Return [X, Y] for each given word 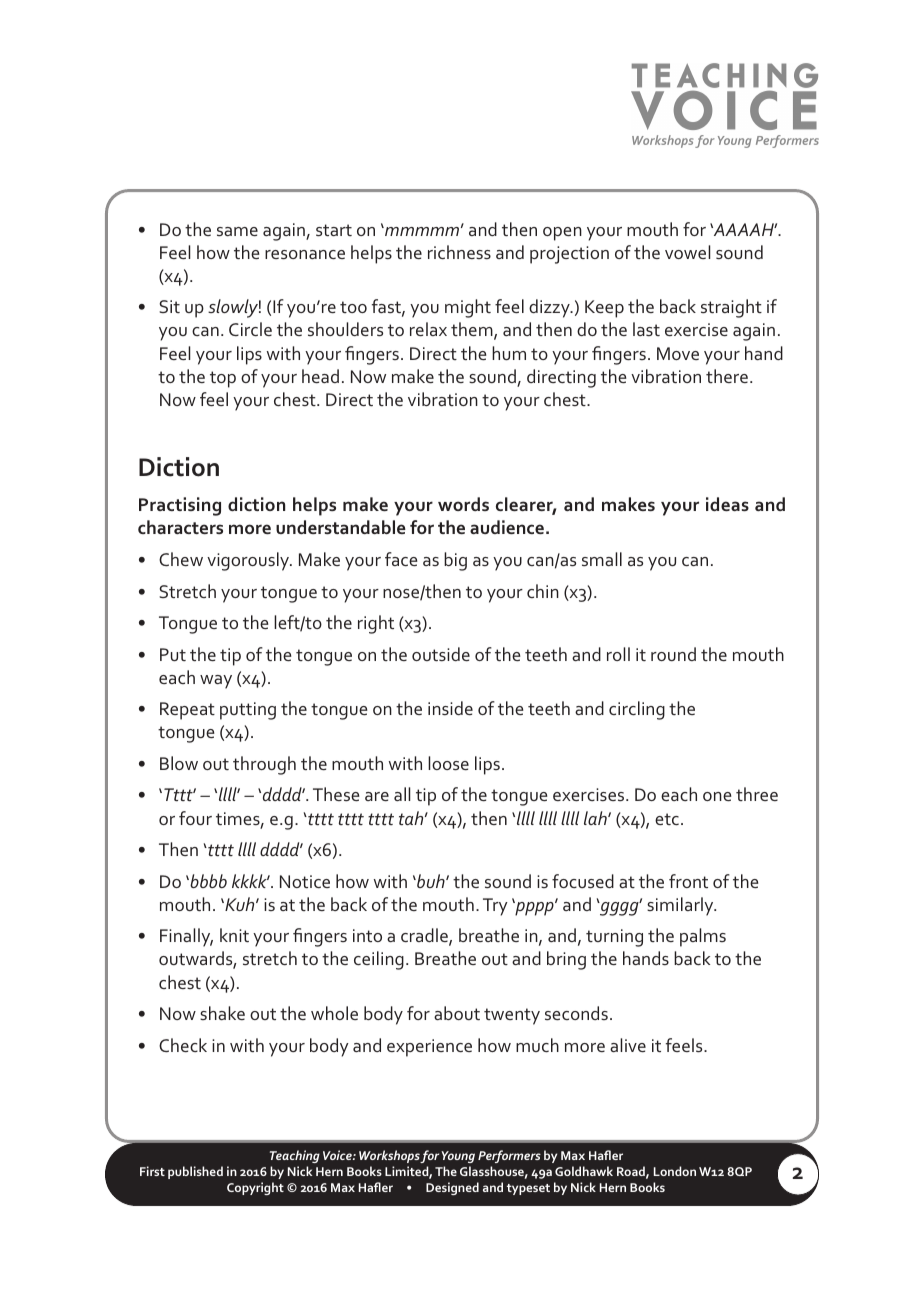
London [675, 1171]
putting [248, 711]
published [195, 1172]
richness [459, 252]
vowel [687, 252]
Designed [452, 1188]
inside [450, 708]
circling [637, 710]
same [237, 231]
